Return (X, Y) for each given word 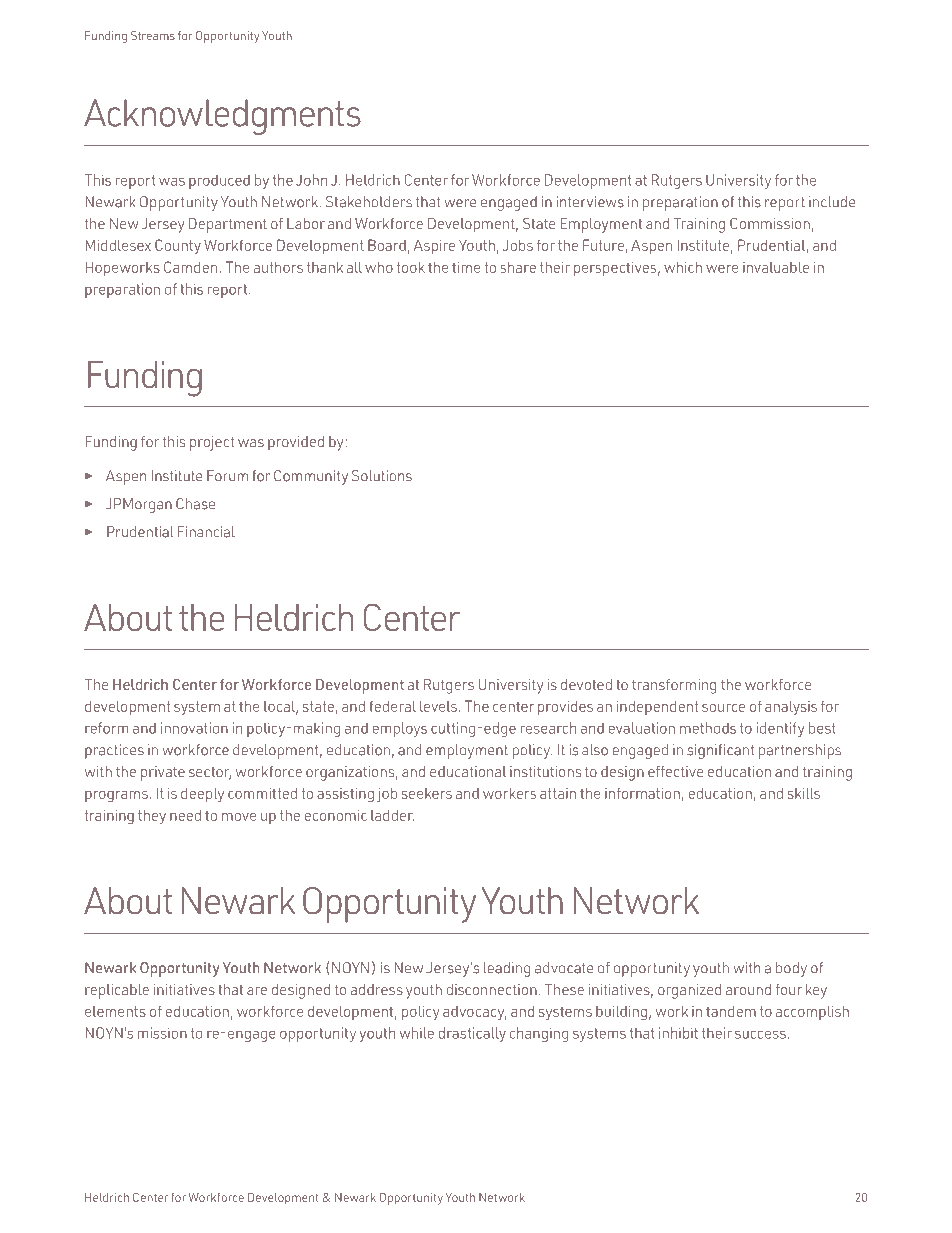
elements (115, 1011)
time (466, 267)
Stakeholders (369, 202)
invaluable (776, 267)
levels (438, 706)
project (212, 443)
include (832, 202)
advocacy (475, 1013)
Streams (153, 35)
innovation (194, 728)
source (723, 708)
